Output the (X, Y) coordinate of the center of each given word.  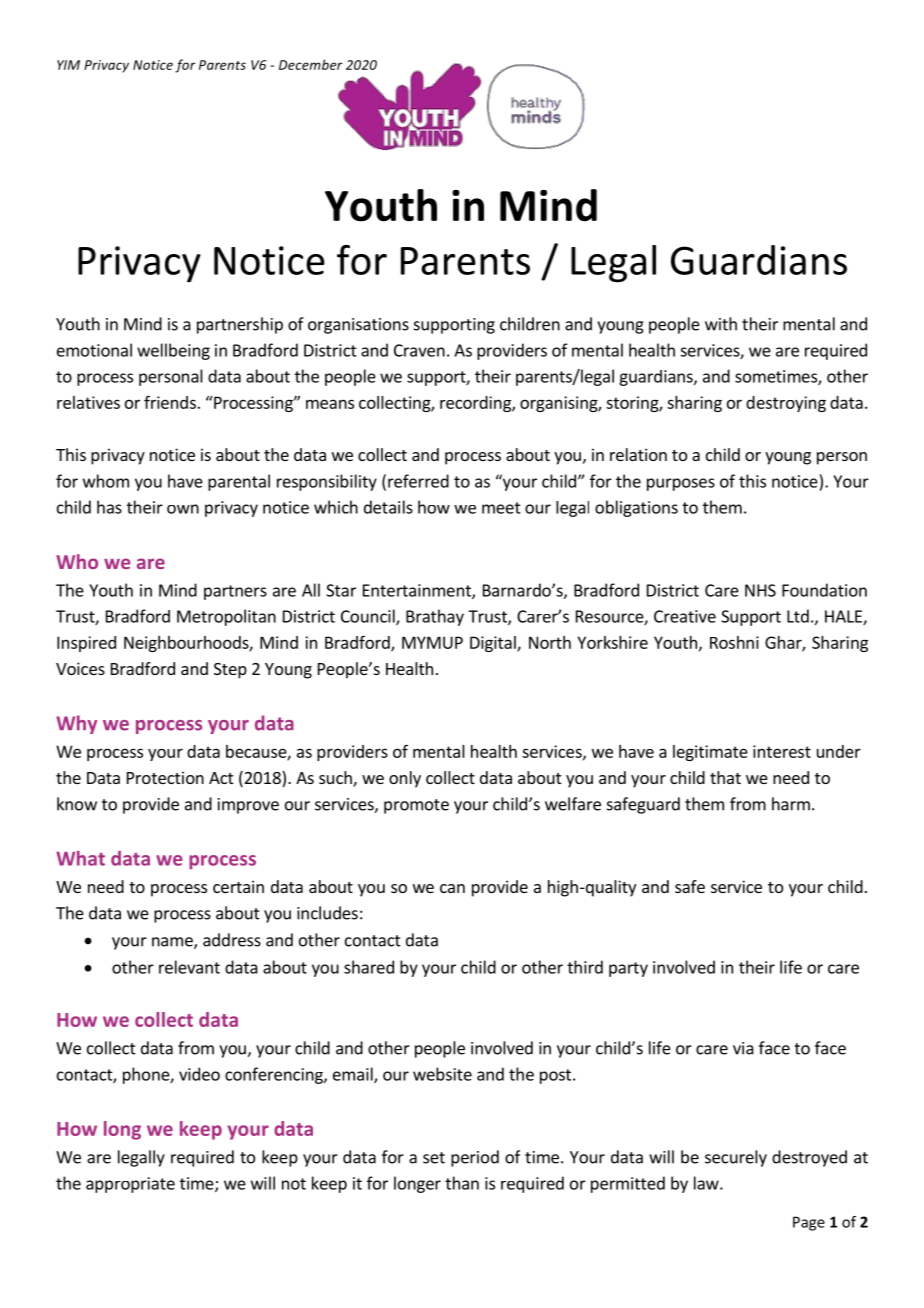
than (462, 1183)
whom (106, 481)
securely (736, 1158)
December (310, 64)
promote (416, 806)
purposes (681, 484)
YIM (68, 65)
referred (418, 481)
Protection (165, 777)
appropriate (130, 1185)
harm (791, 804)
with (721, 324)
